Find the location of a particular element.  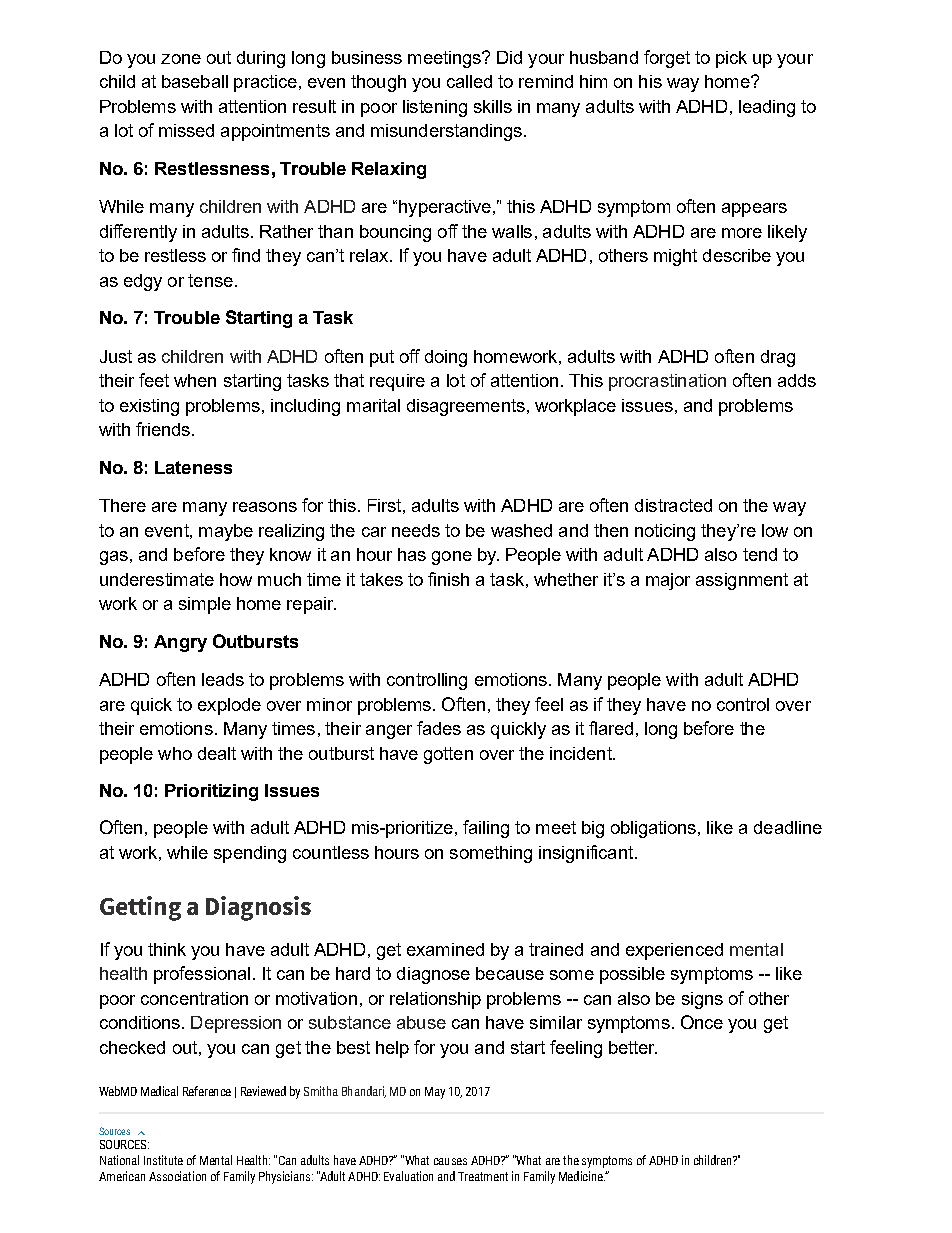

Medicine is located at coordinates (582, 1176).
